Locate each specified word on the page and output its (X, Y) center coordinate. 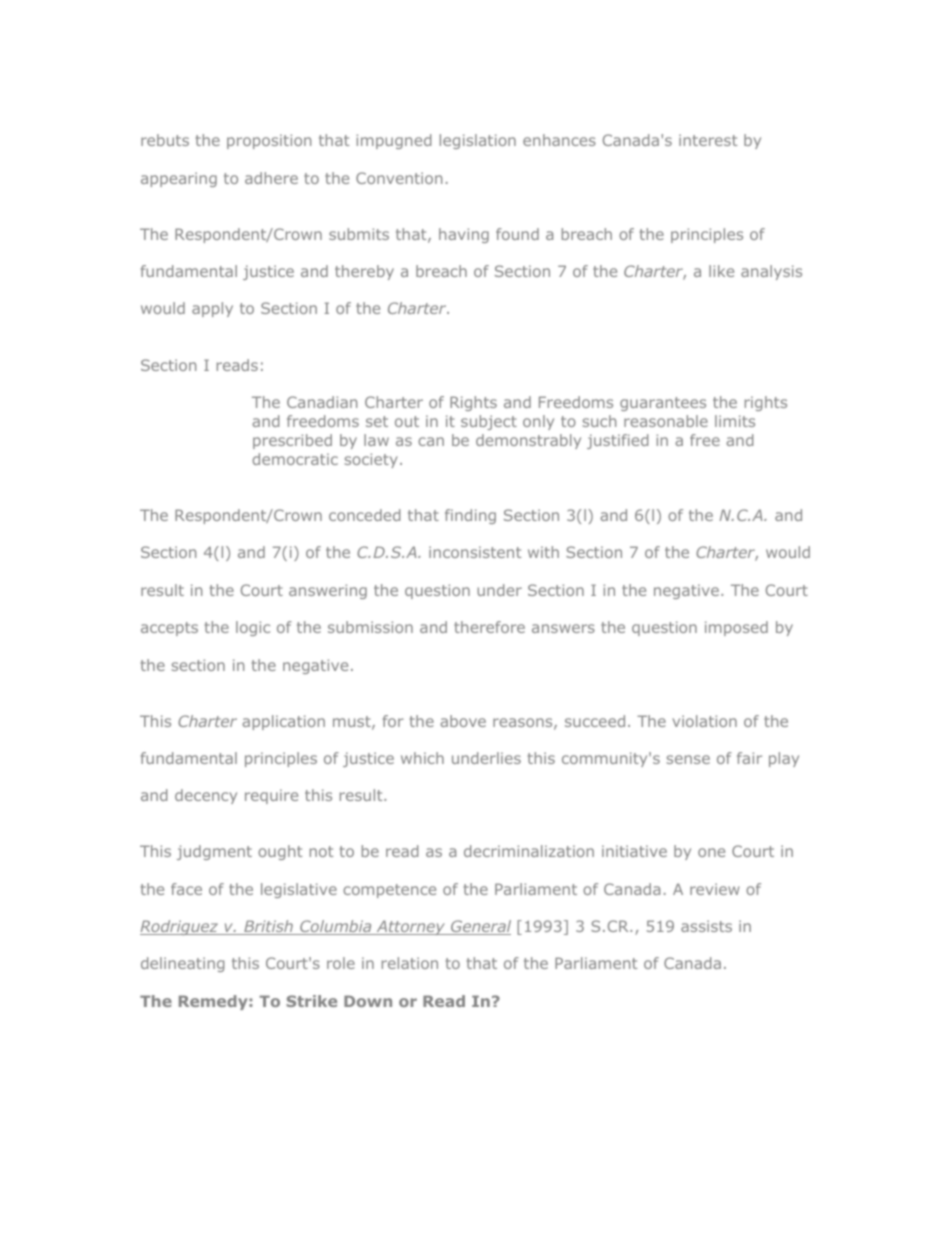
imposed (736, 628)
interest (708, 140)
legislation (478, 141)
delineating (182, 964)
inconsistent (475, 552)
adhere (271, 178)
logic (253, 628)
